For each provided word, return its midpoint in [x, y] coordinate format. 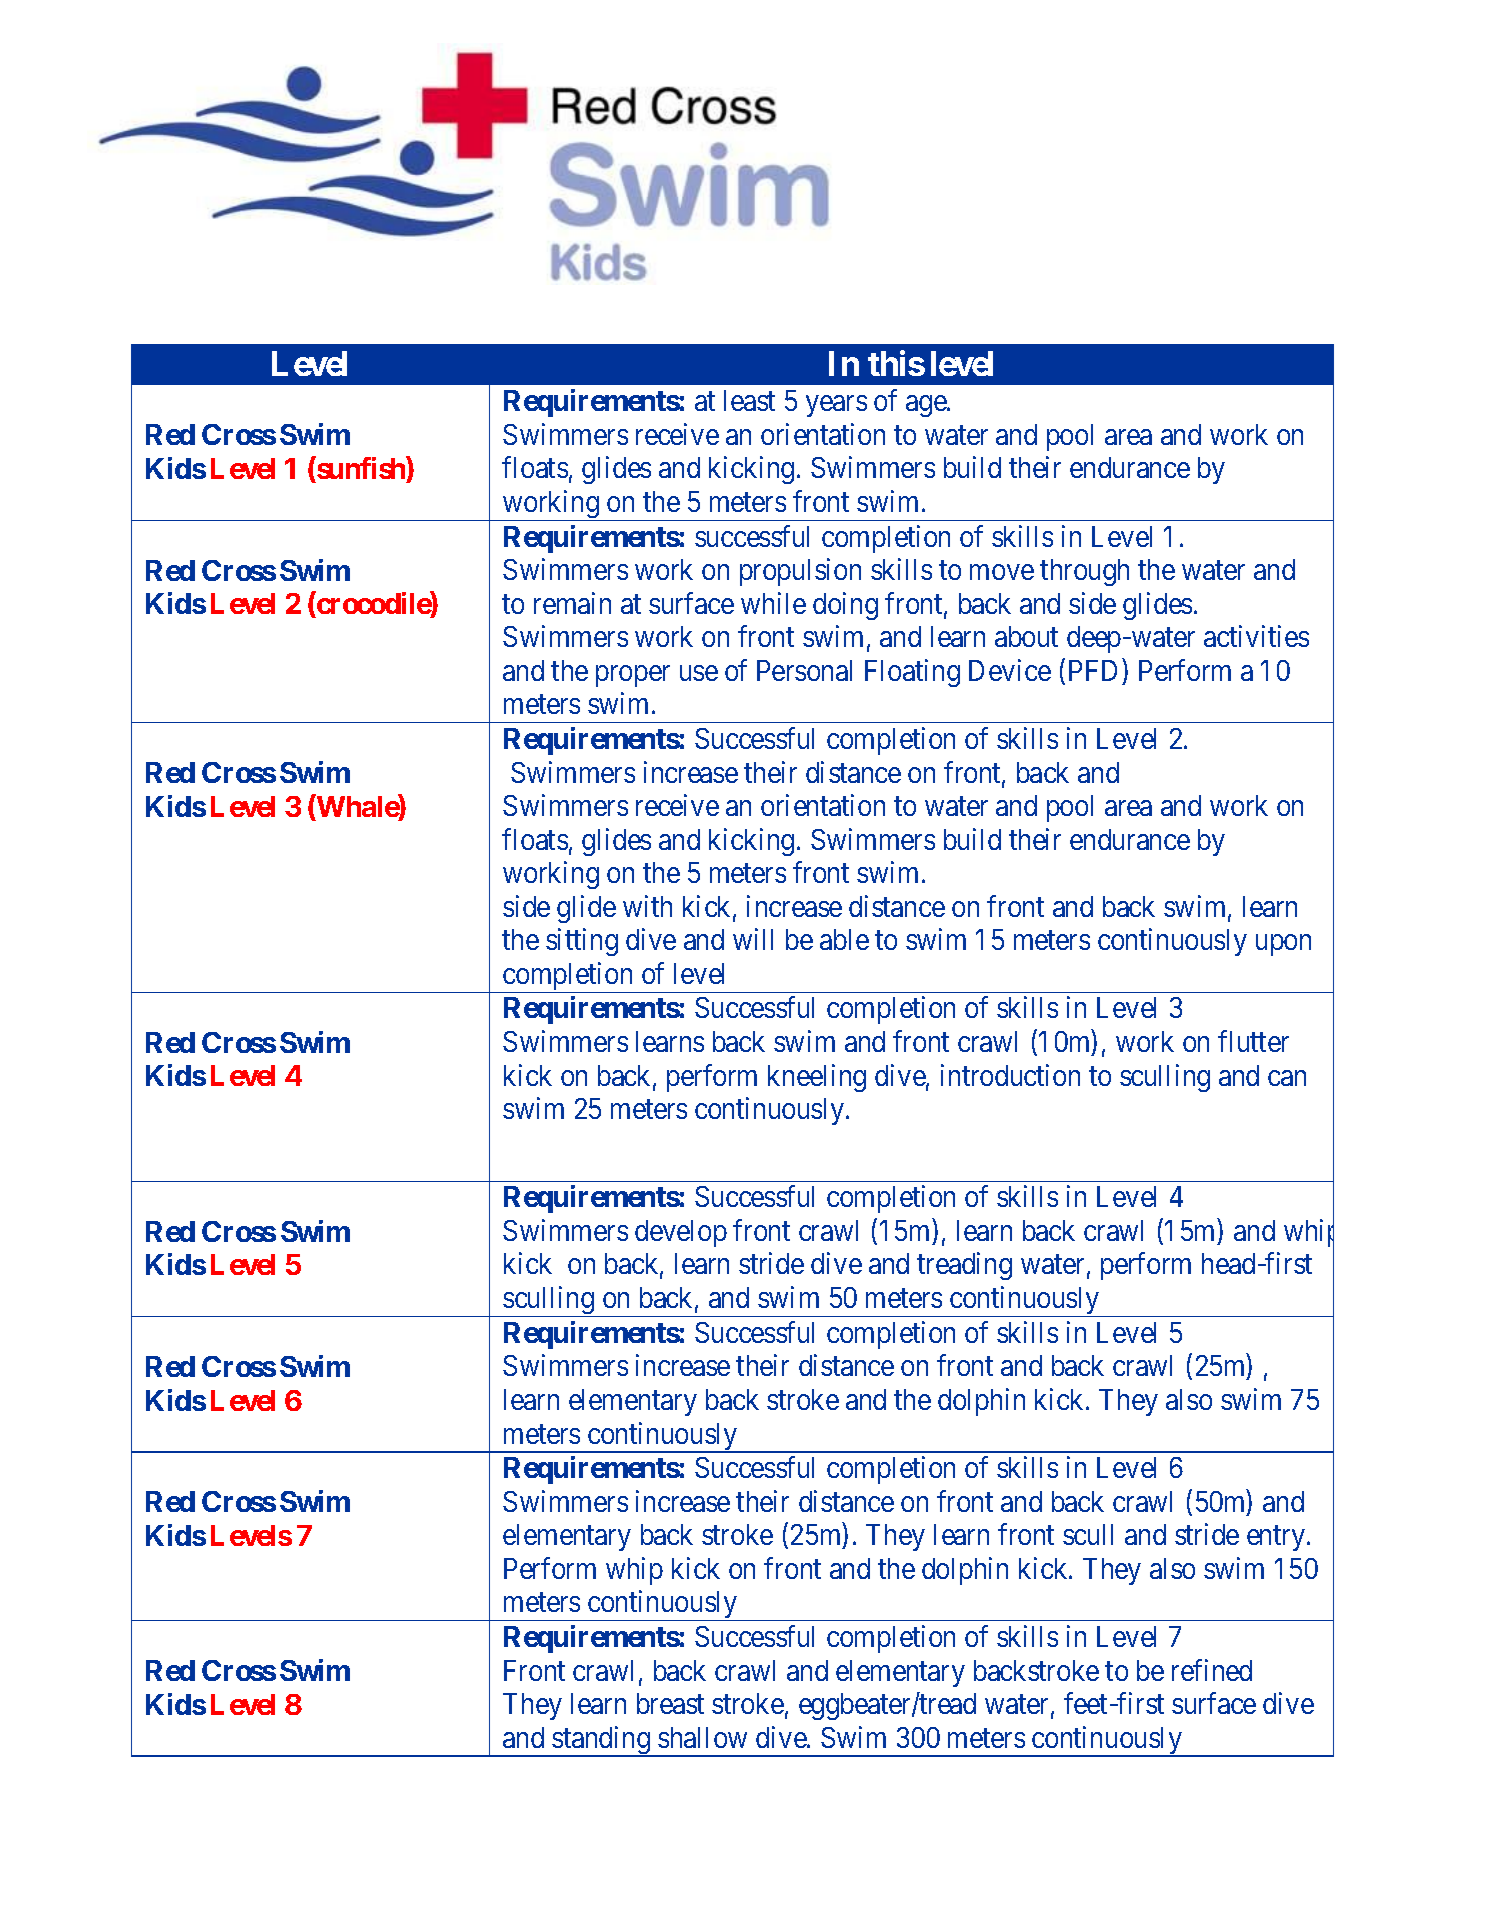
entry [1277, 1539]
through [1084, 572]
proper [633, 676]
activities [1256, 636]
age [927, 406]
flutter [1253, 1041]
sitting [582, 942]
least [749, 400]
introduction [1010, 1075]
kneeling [817, 1078]
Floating [912, 673]
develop [681, 1233]
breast [670, 1703]
